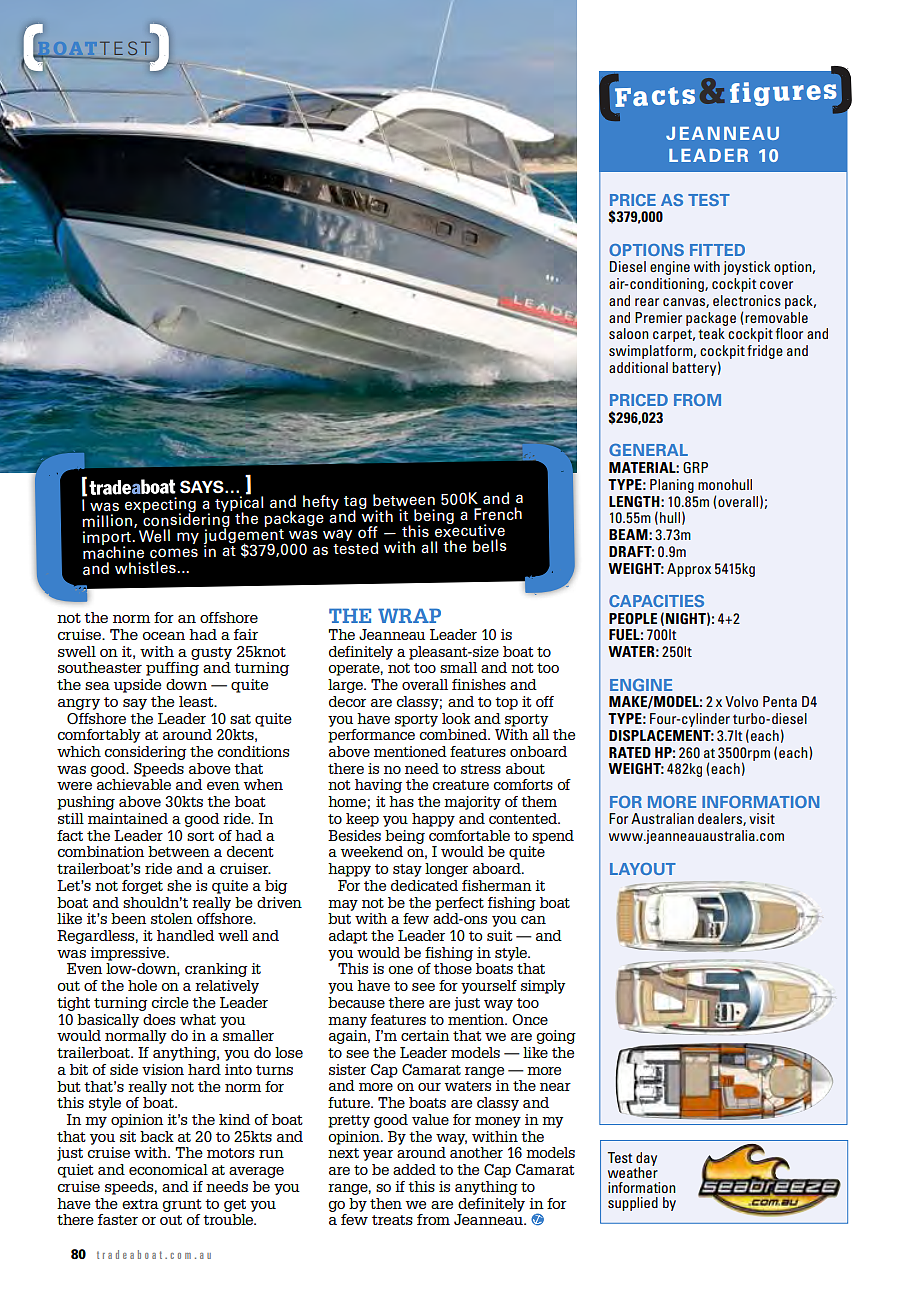  What do you see at coordinates (453, 968) in the screenshot?
I see `those` at bounding box center [453, 968].
